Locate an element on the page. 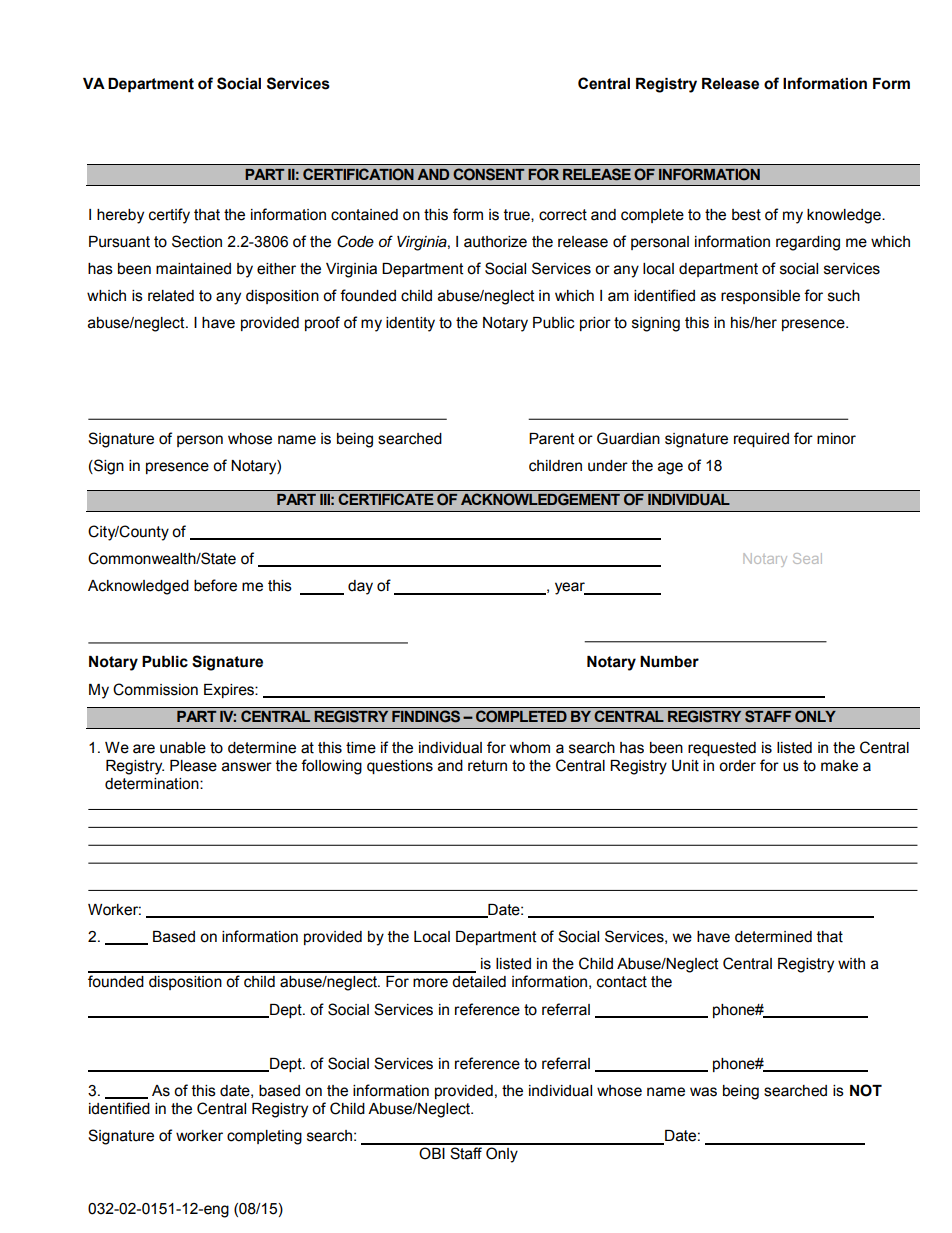 Image resolution: width=952 pixels, height=1233 pixels. certify is located at coordinates (169, 216).
